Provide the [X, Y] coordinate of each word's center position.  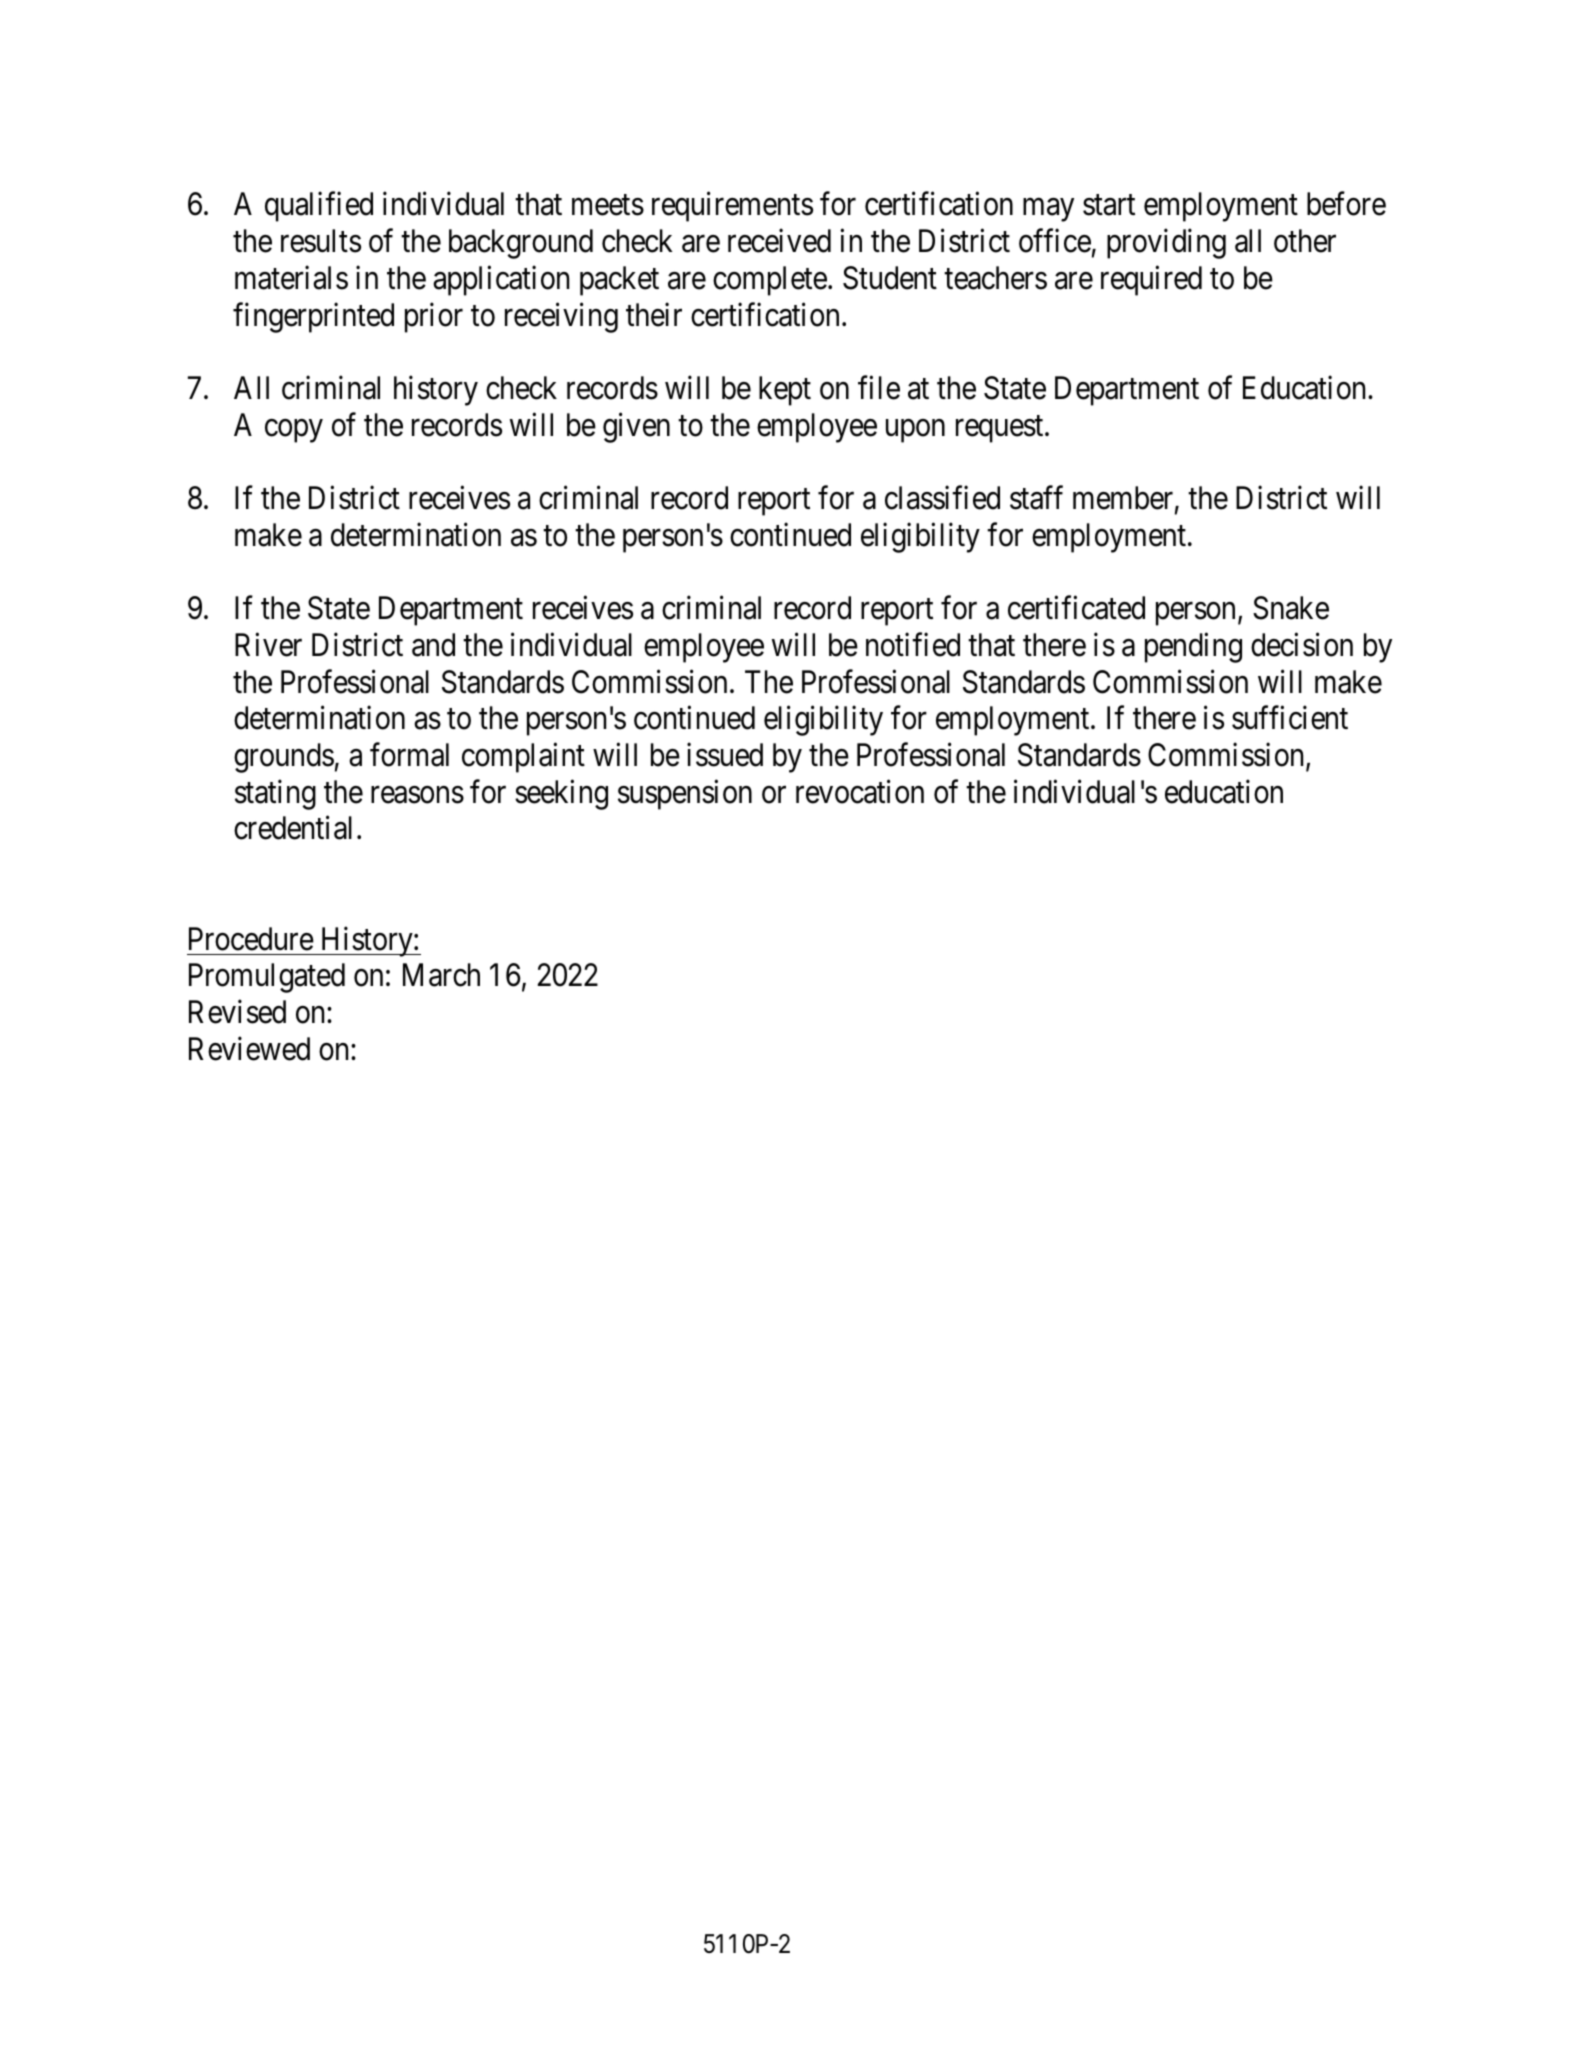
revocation [860, 792]
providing [1166, 244]
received [779, 241]
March [441, 975]
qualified [319, 207]
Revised [237, 1012]
